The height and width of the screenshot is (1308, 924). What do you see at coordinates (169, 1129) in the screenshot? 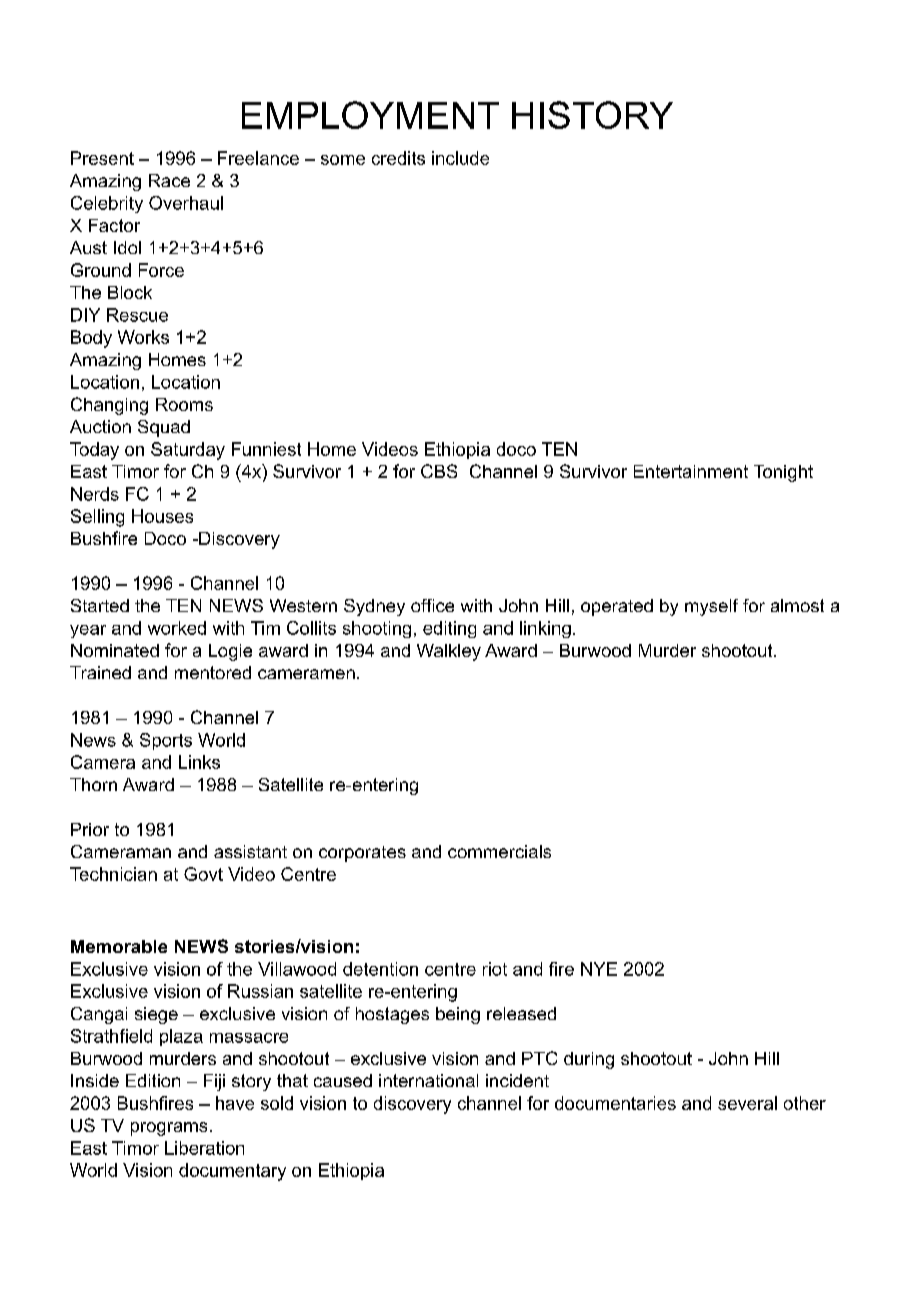
I see `programs` at bounding box center [169, 1129].
